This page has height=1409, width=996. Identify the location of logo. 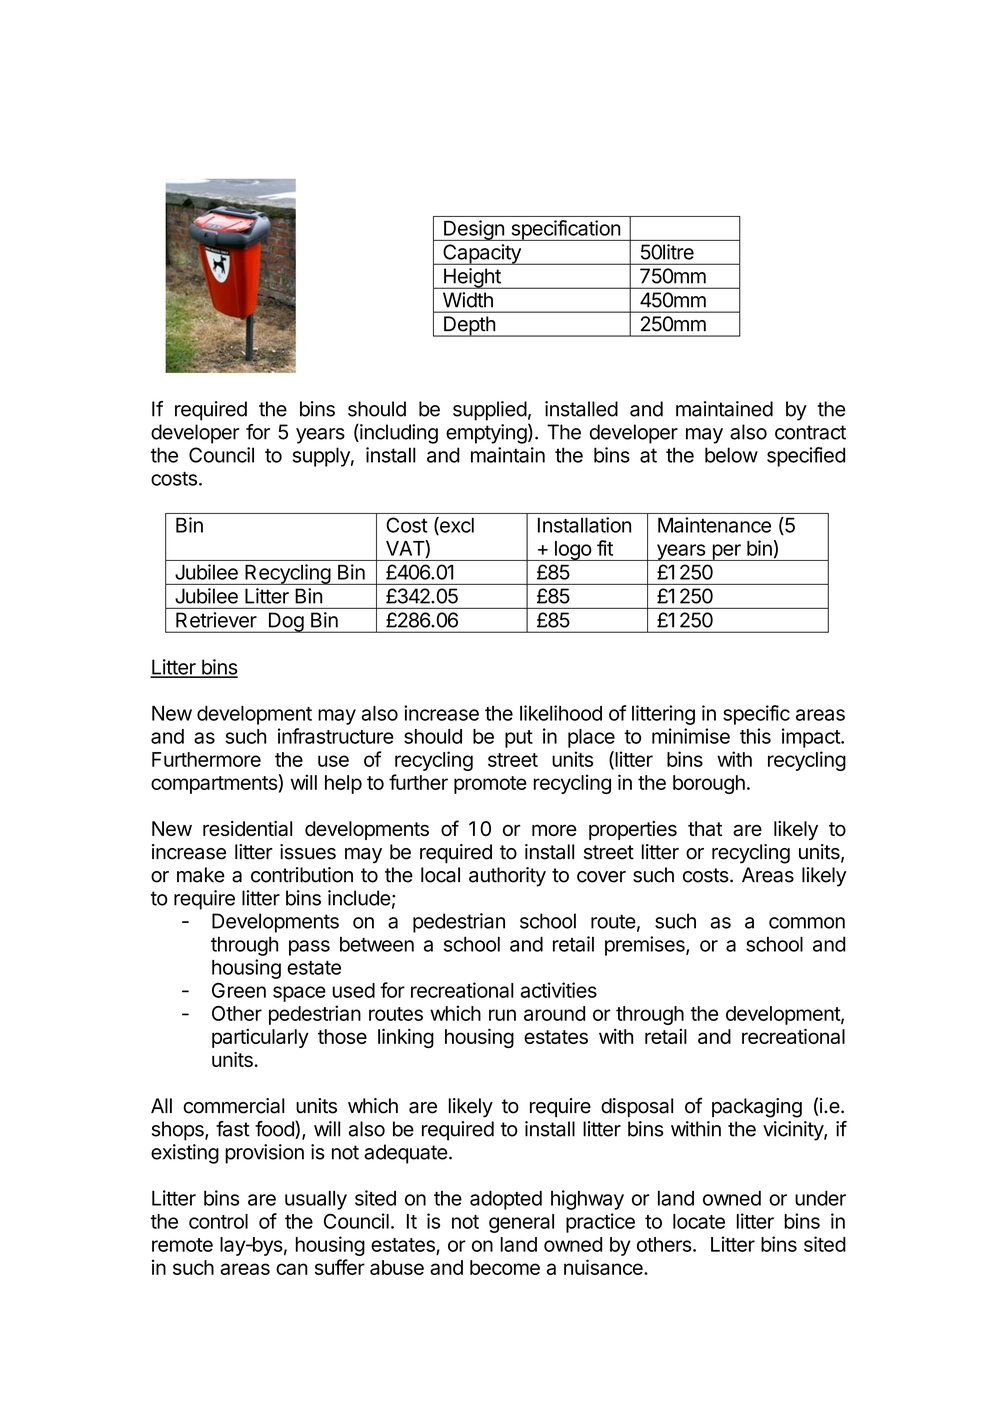
(572, 551).
